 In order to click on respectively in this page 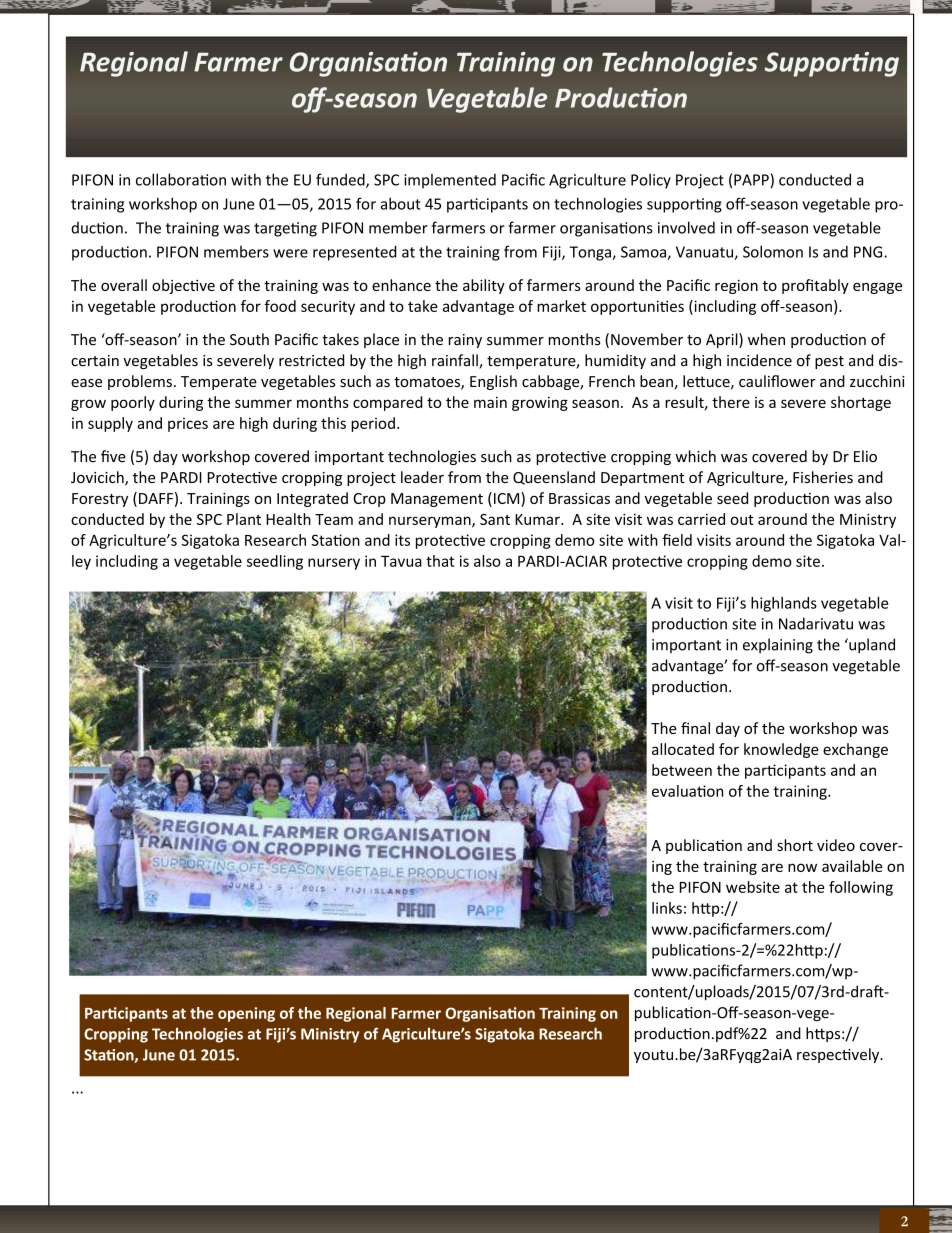, I will do `click(839, 1055)`.
